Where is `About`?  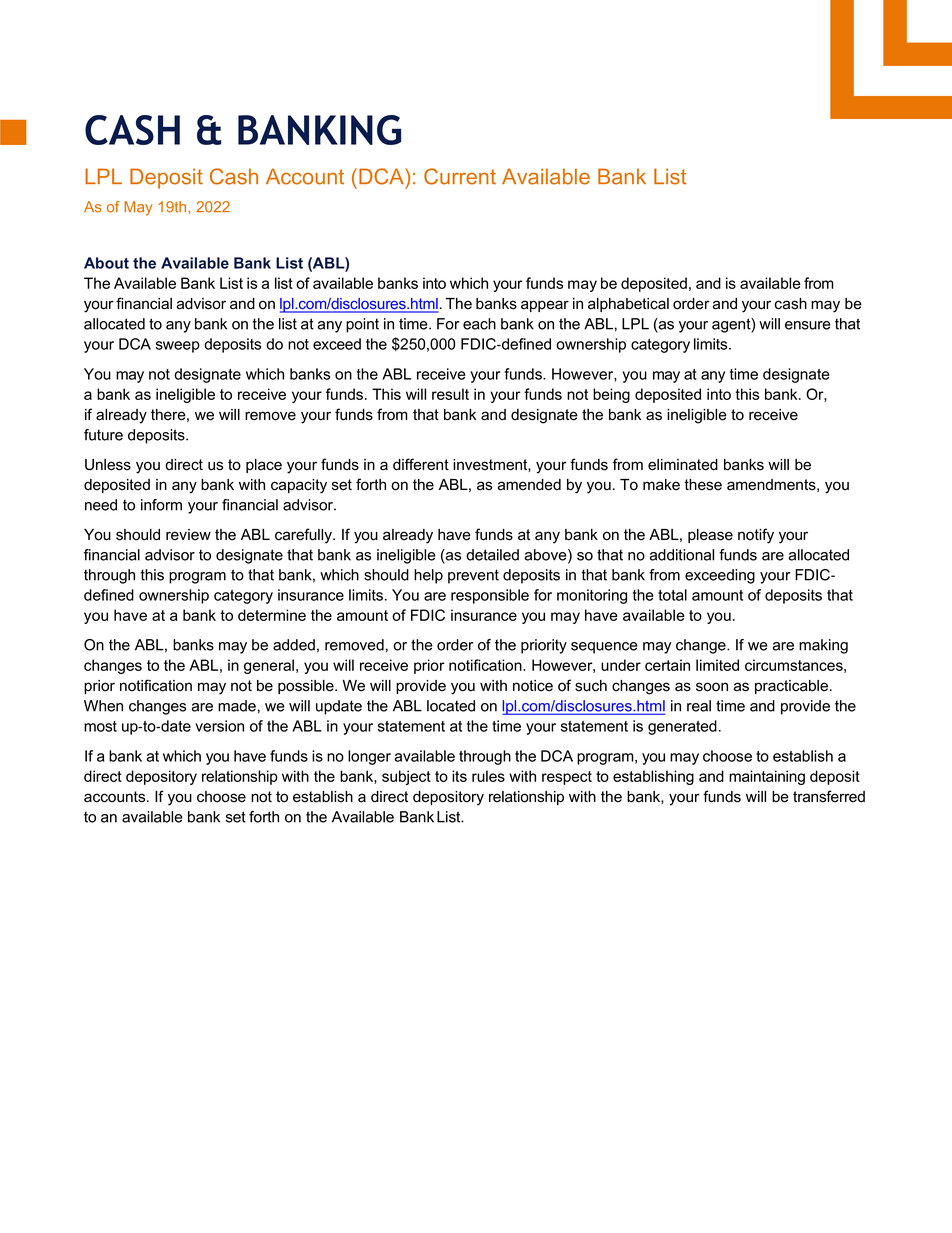 About is located at coordinates (106, 263).
